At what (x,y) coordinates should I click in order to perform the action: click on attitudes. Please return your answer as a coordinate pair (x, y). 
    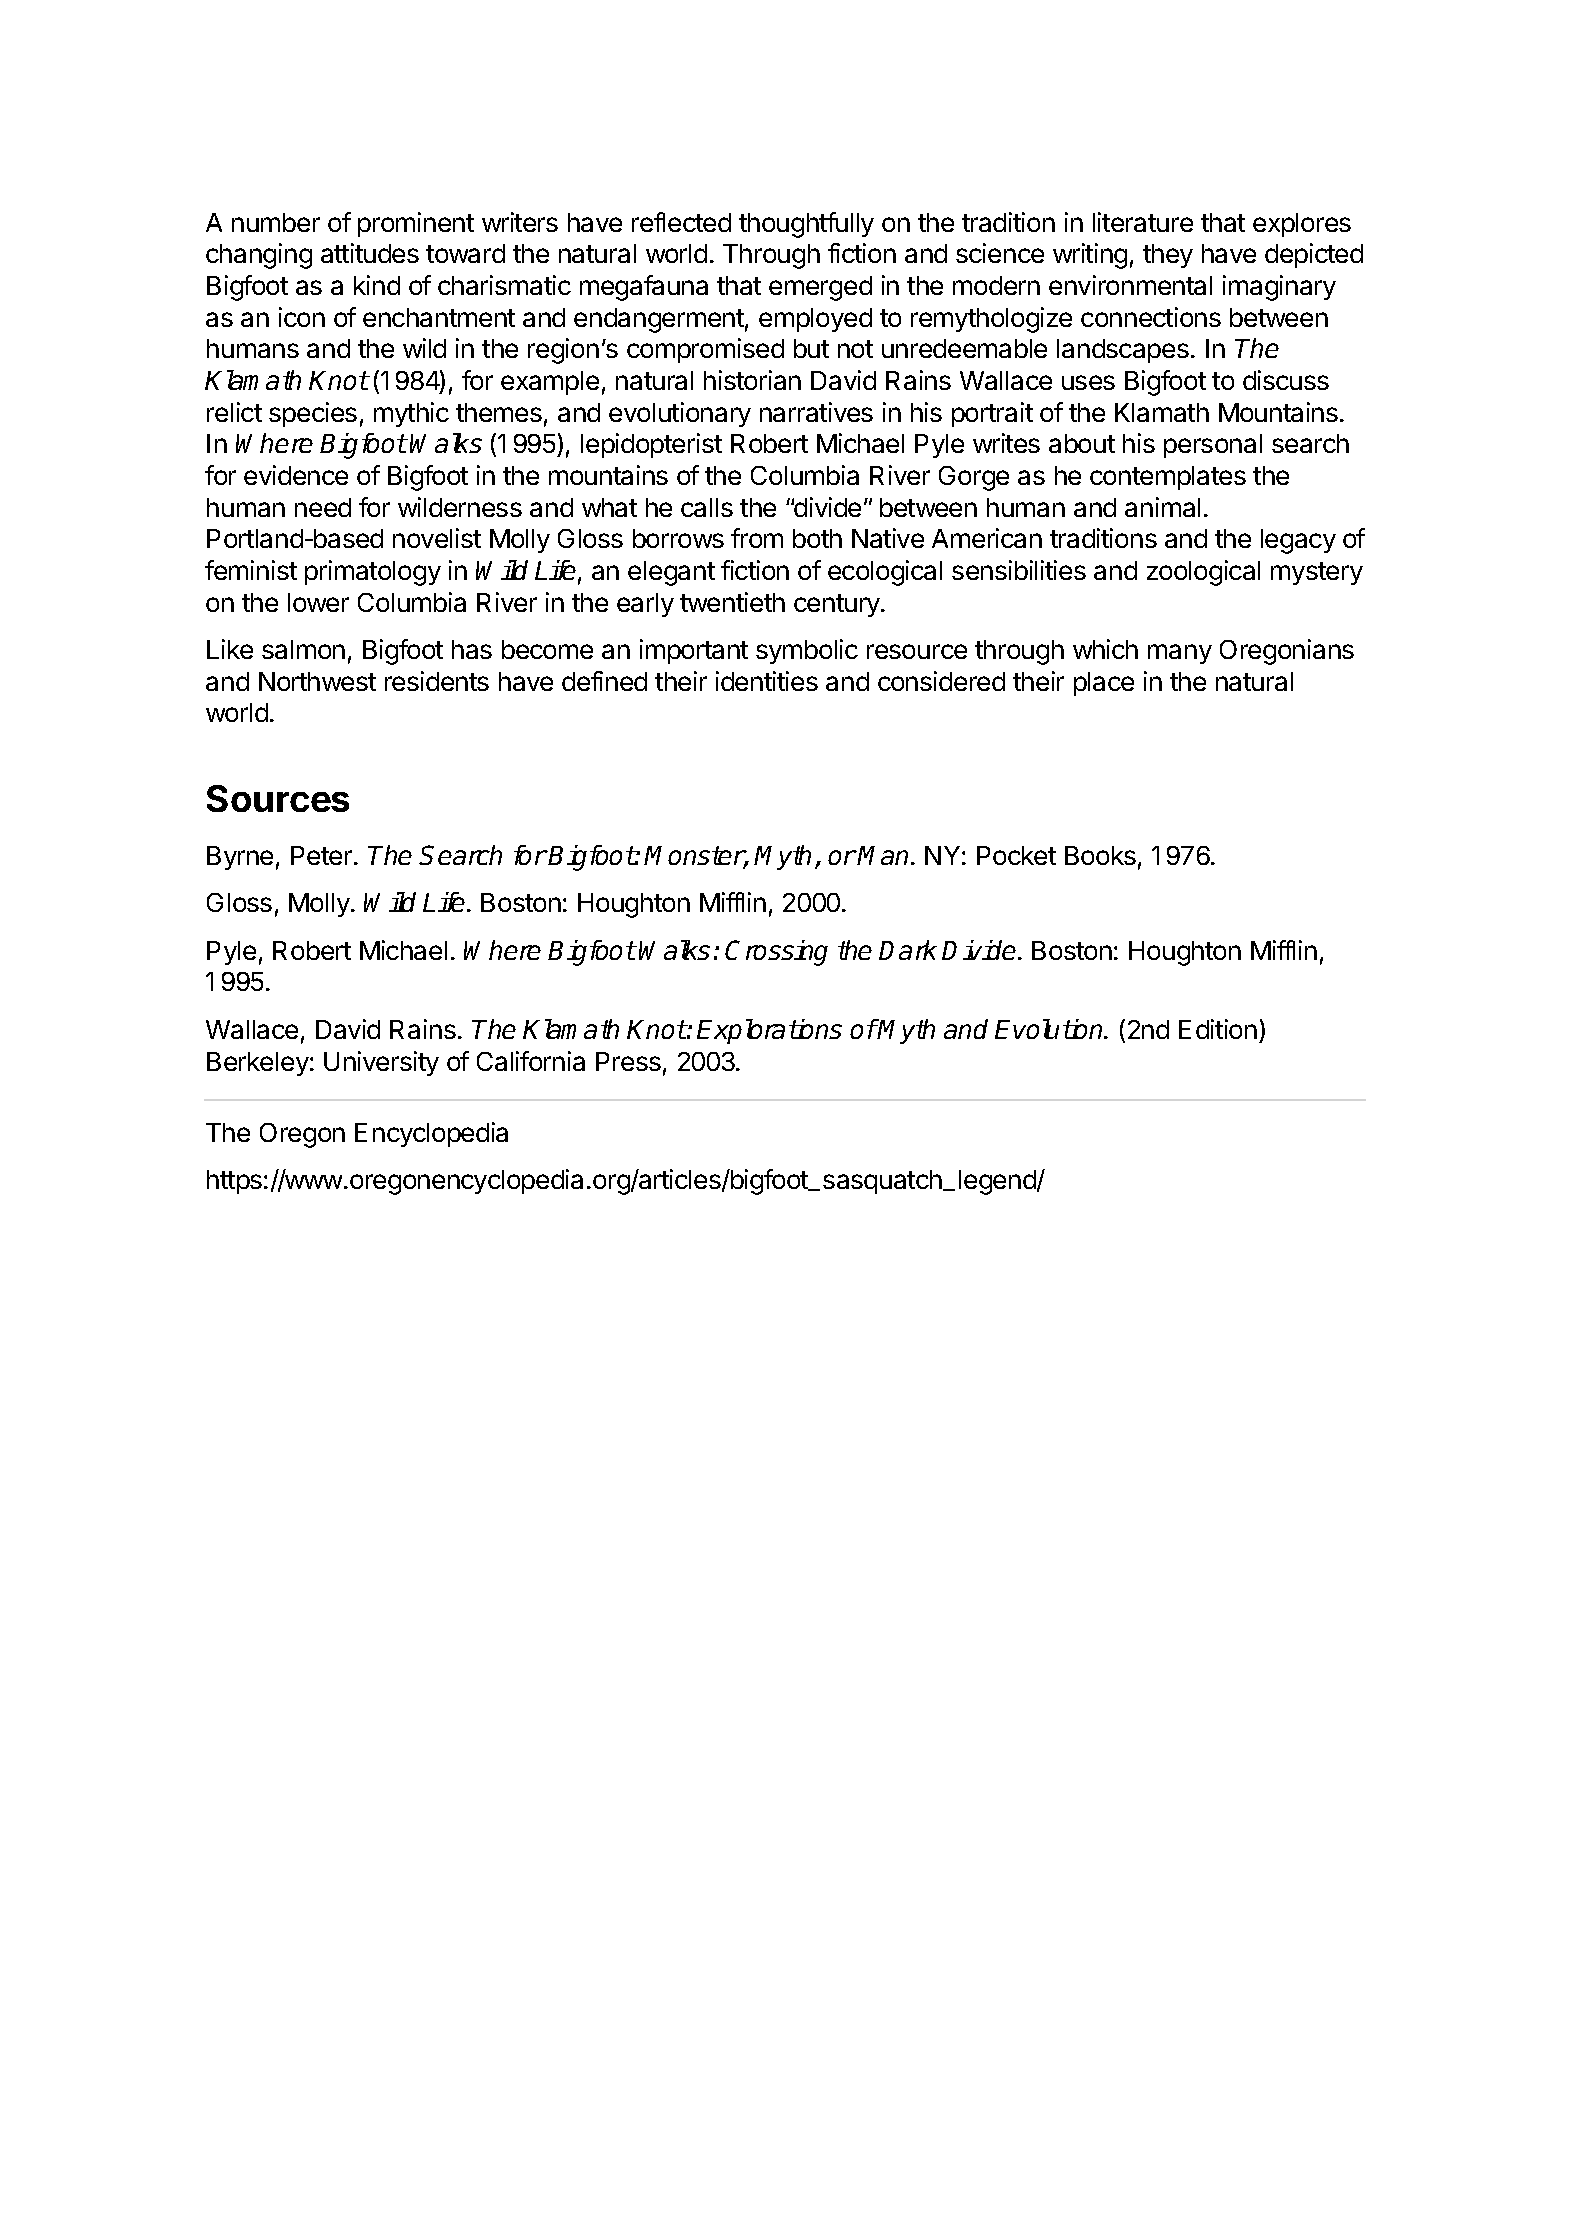
    Looking at the image, I should click on (370, 253).
